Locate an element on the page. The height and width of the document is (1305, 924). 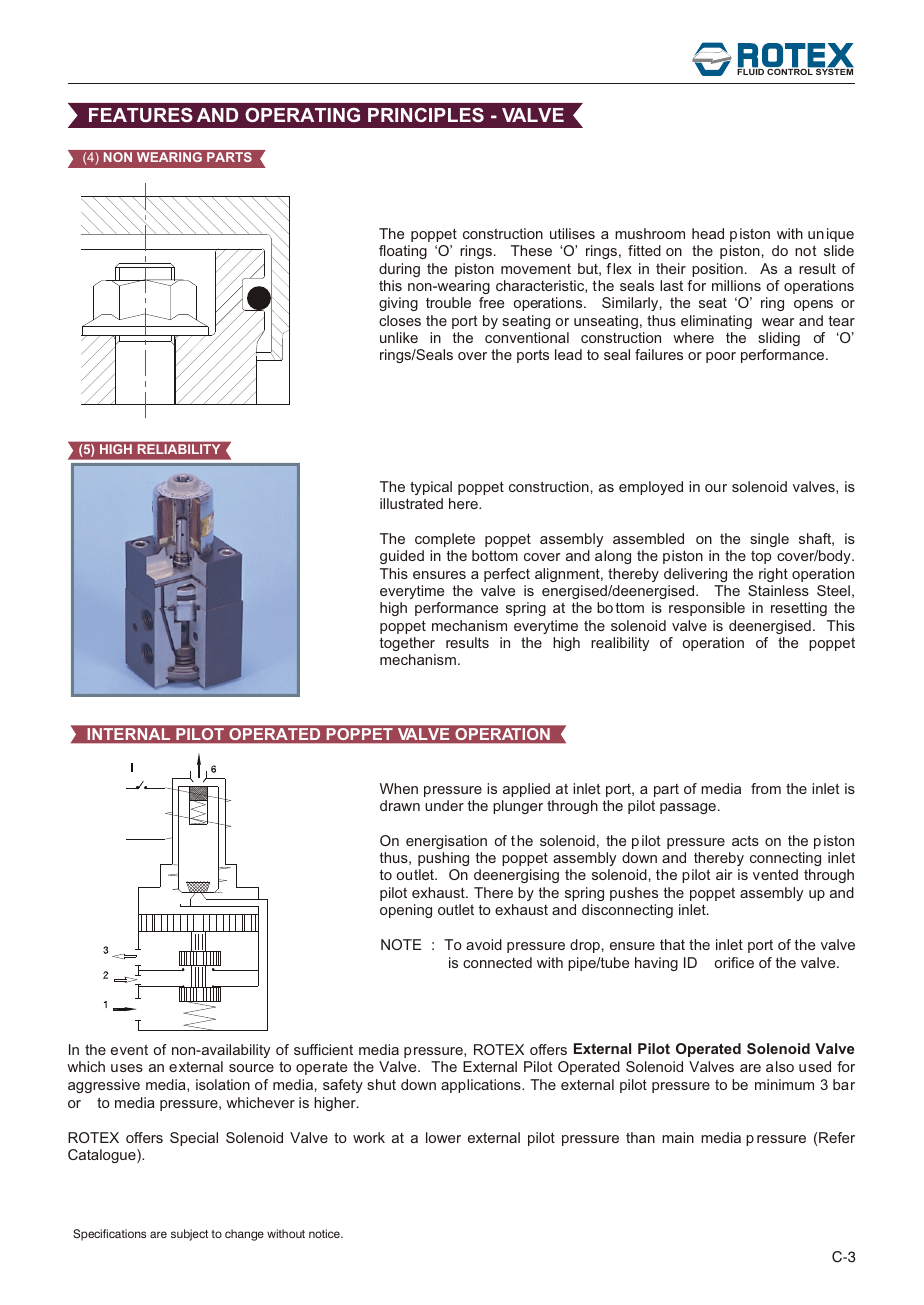
FEATURES is located at coordinates (141, 114).
